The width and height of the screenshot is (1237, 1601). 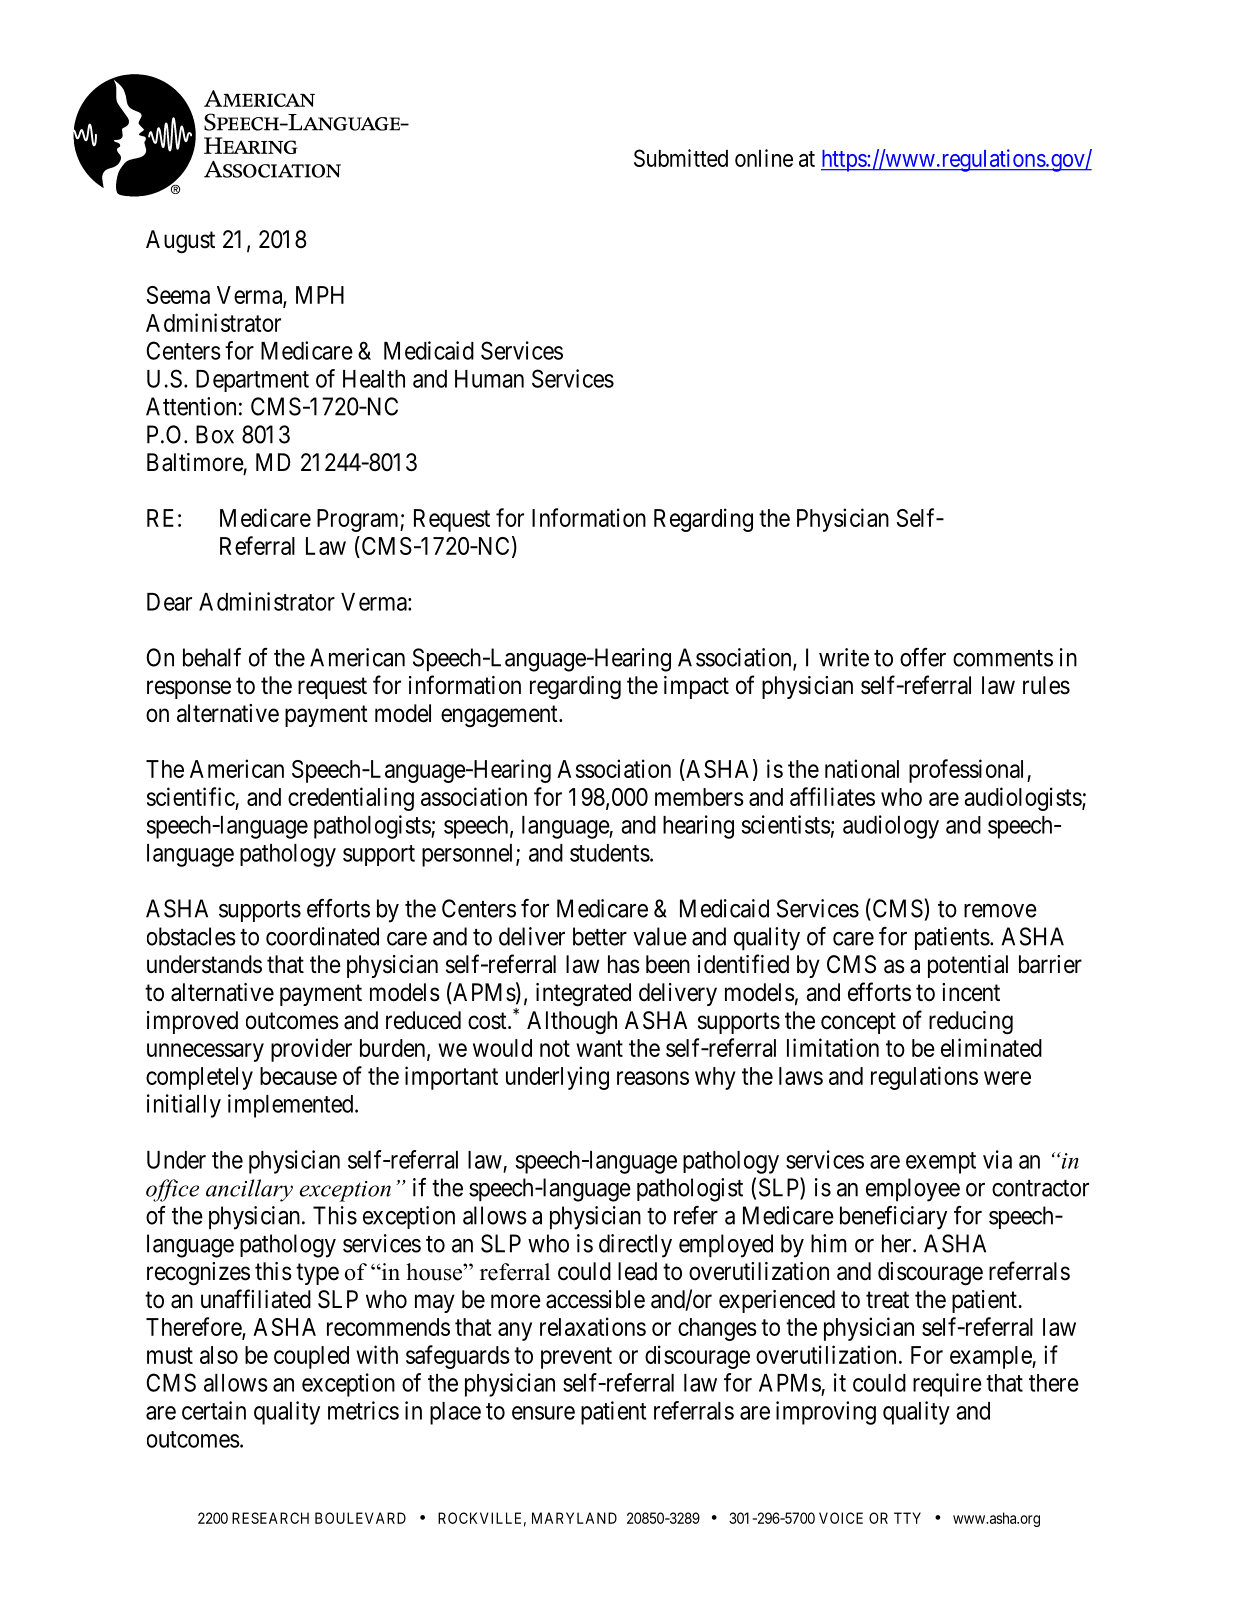 What do you see at coordinates (764, 158) in the screenshot?
I see `online` at bounding box center [764, 158].
